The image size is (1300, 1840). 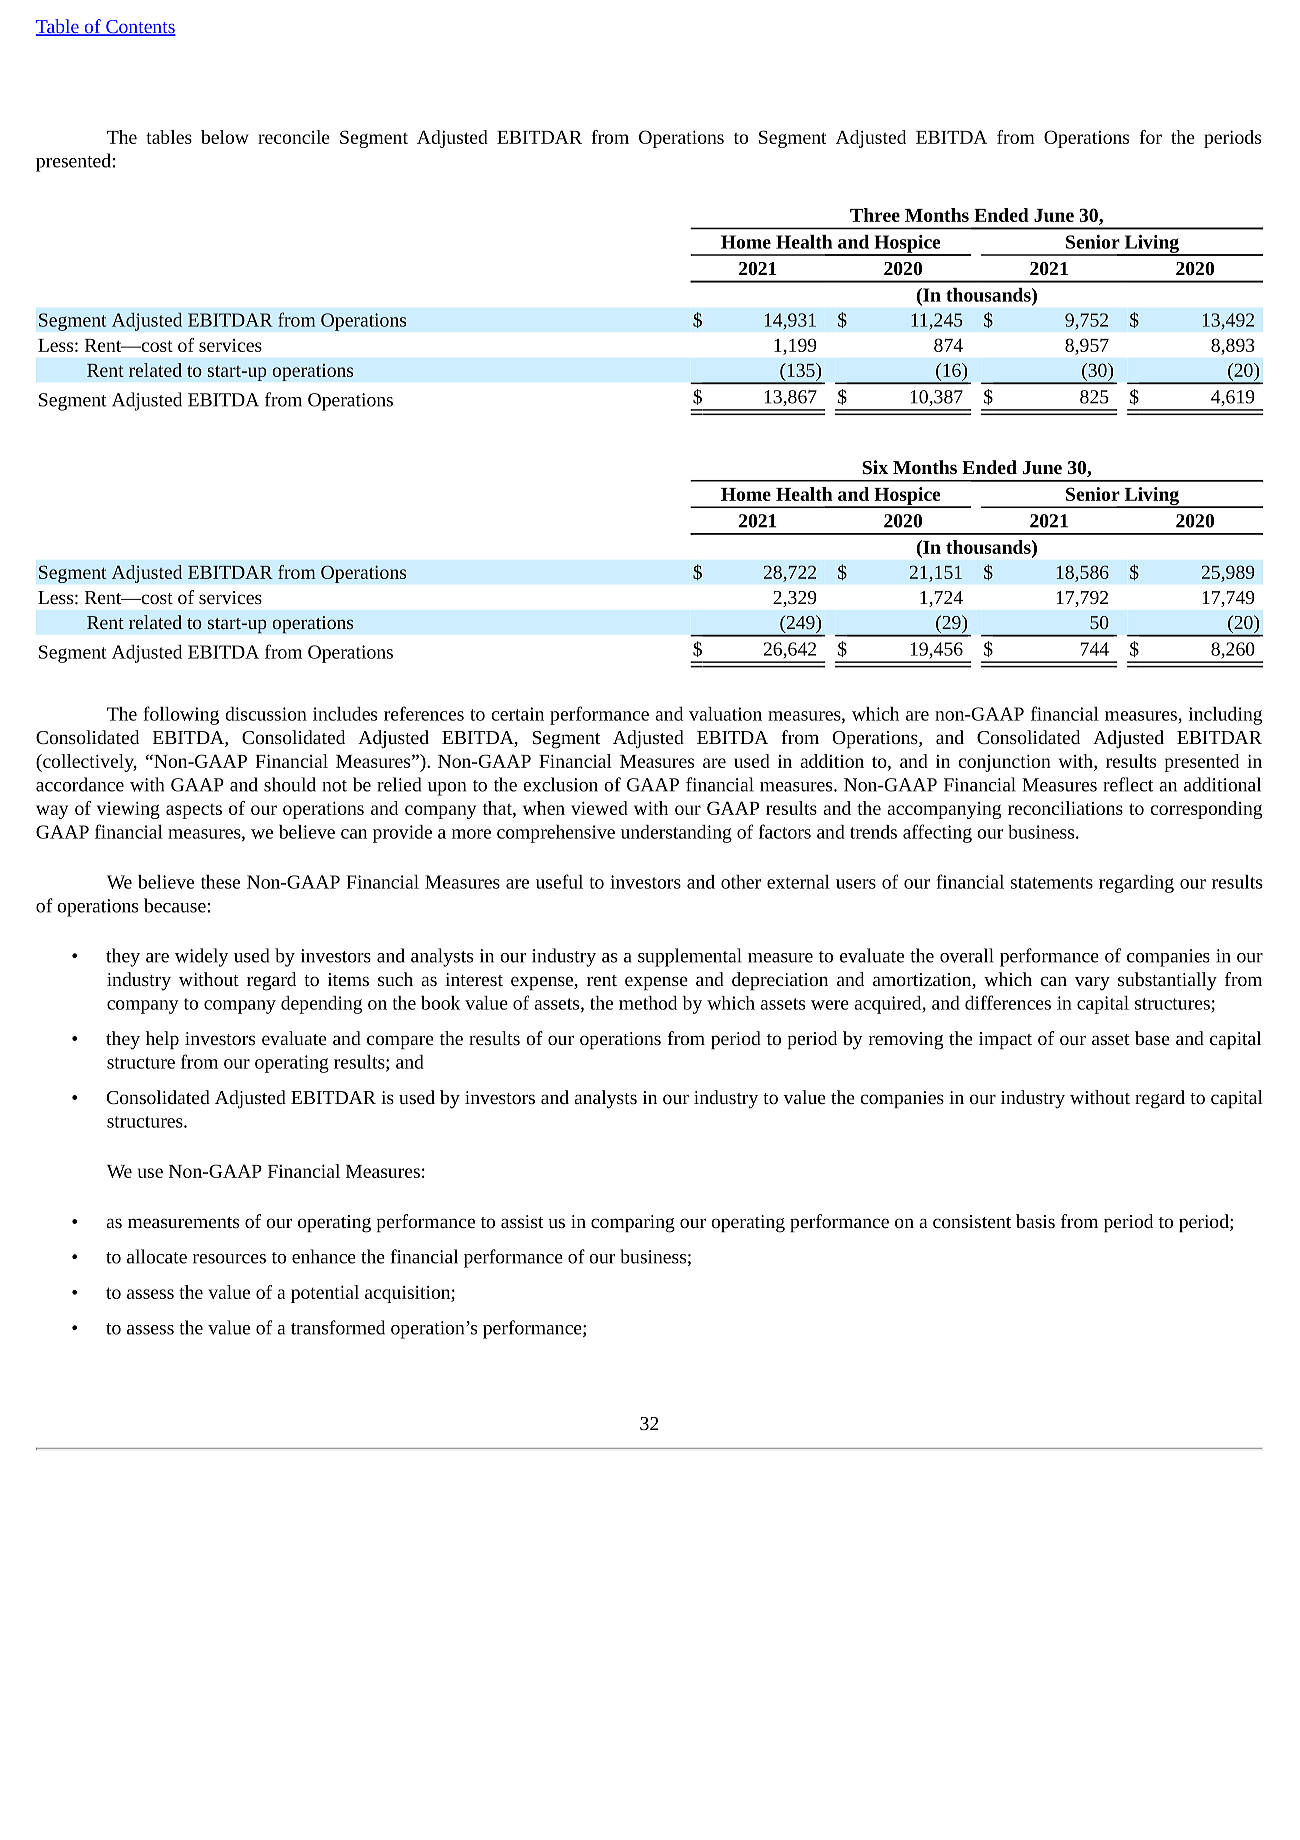 What do you see at coordinates (875, 467) in the screenshot?
I see `Six` at bounding box center [875, 467].
